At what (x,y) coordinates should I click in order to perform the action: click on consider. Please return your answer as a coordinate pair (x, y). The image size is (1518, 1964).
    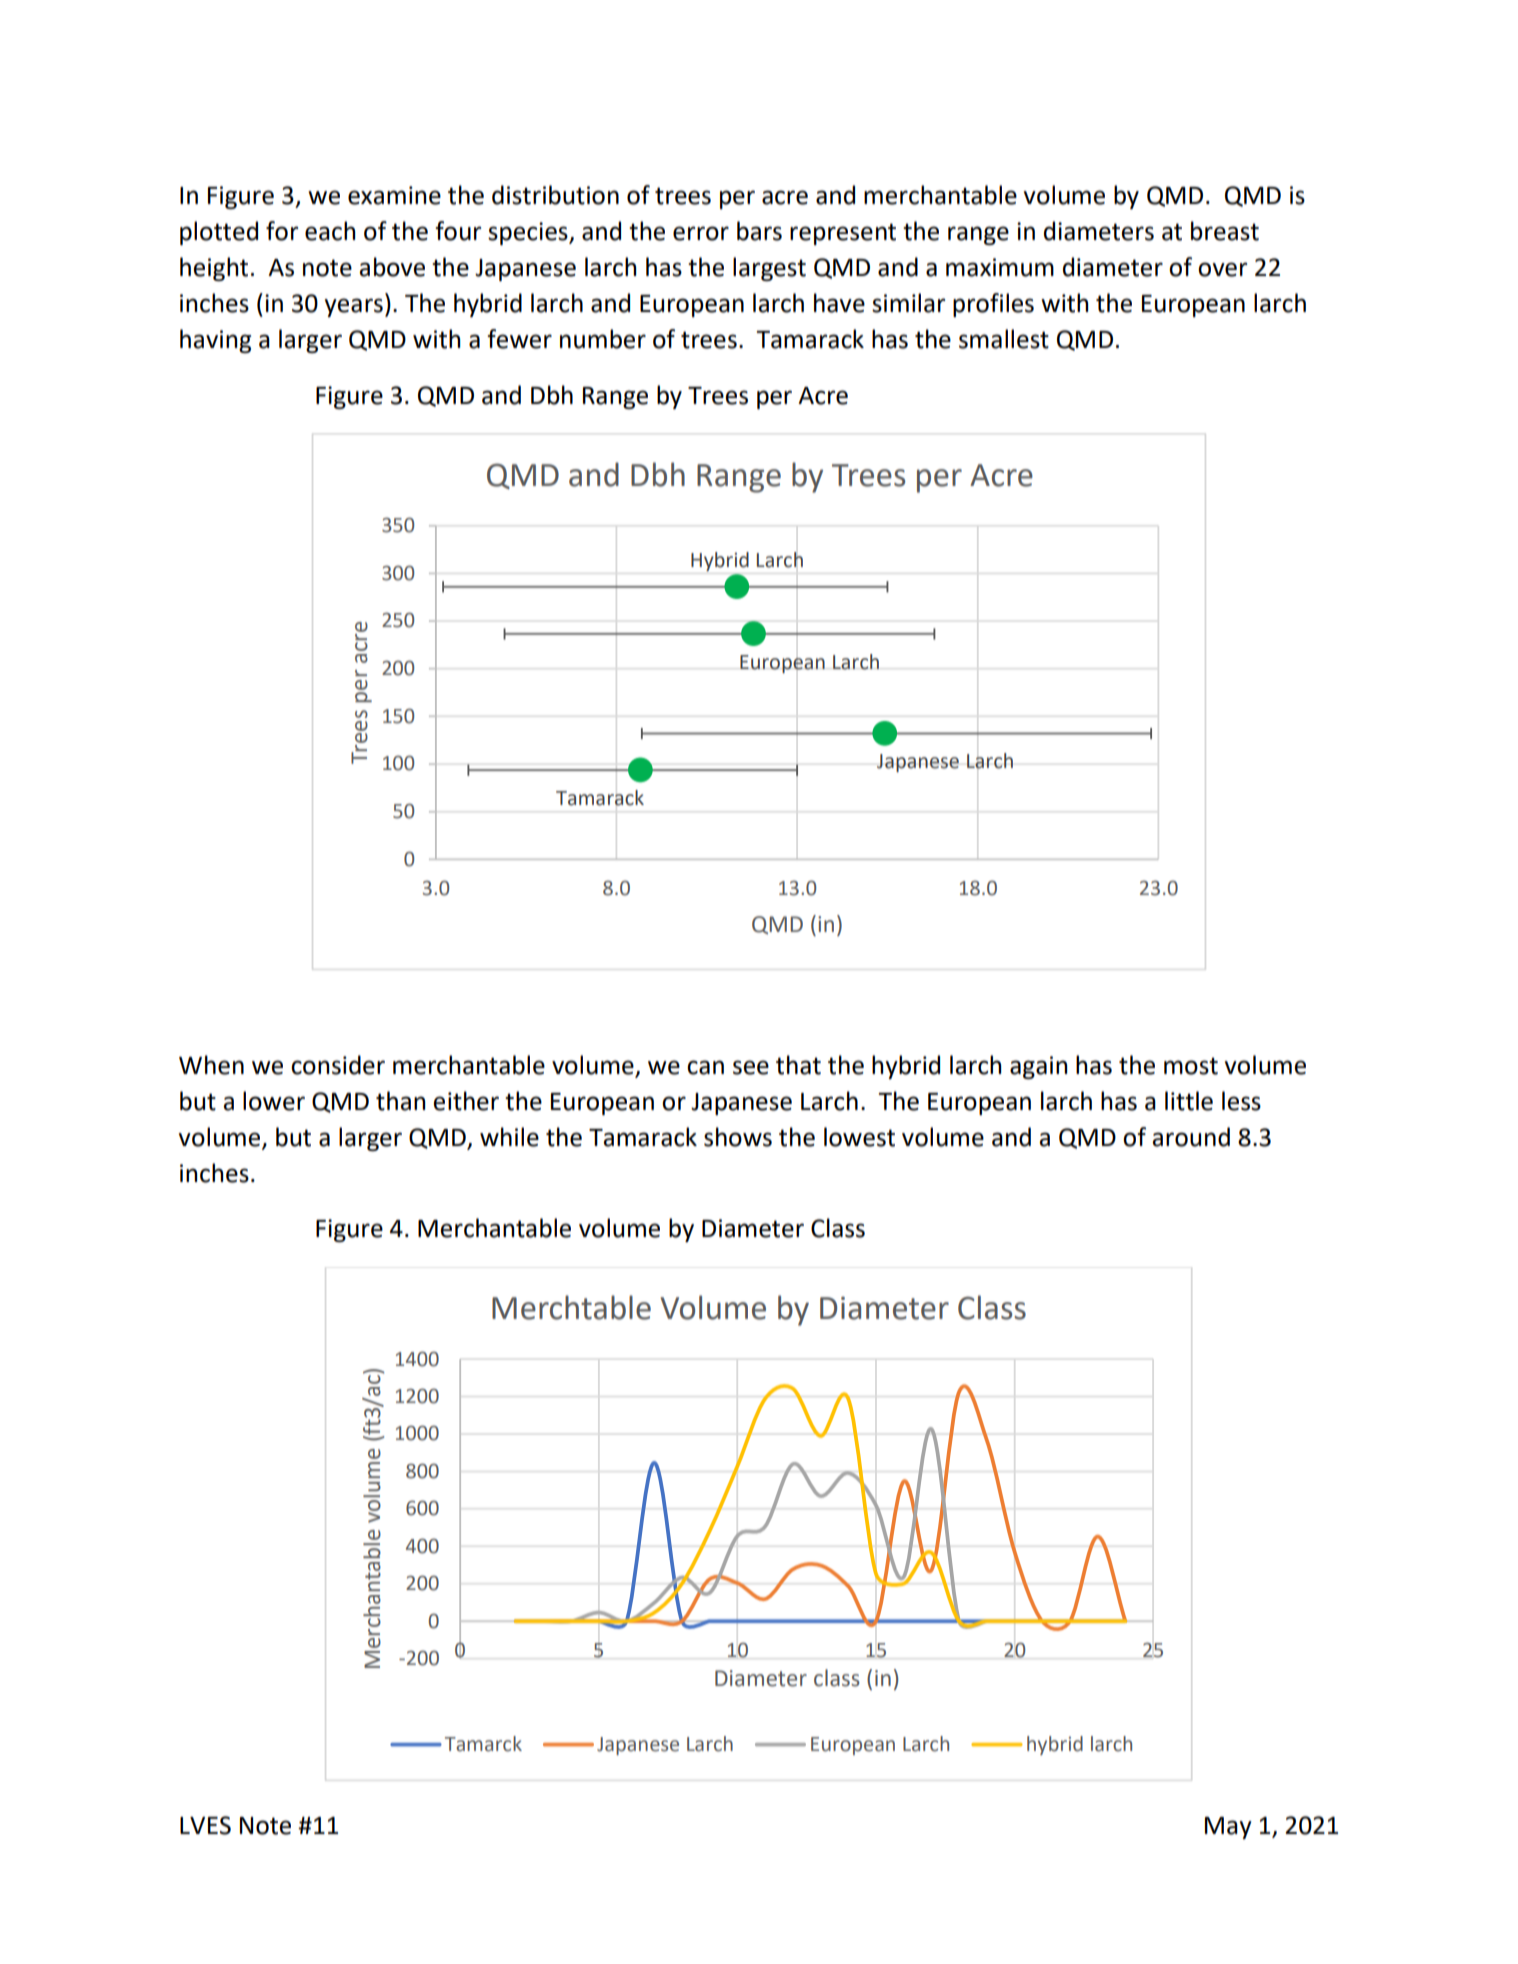
    Looking at the image, I should click on (338, 1065).
